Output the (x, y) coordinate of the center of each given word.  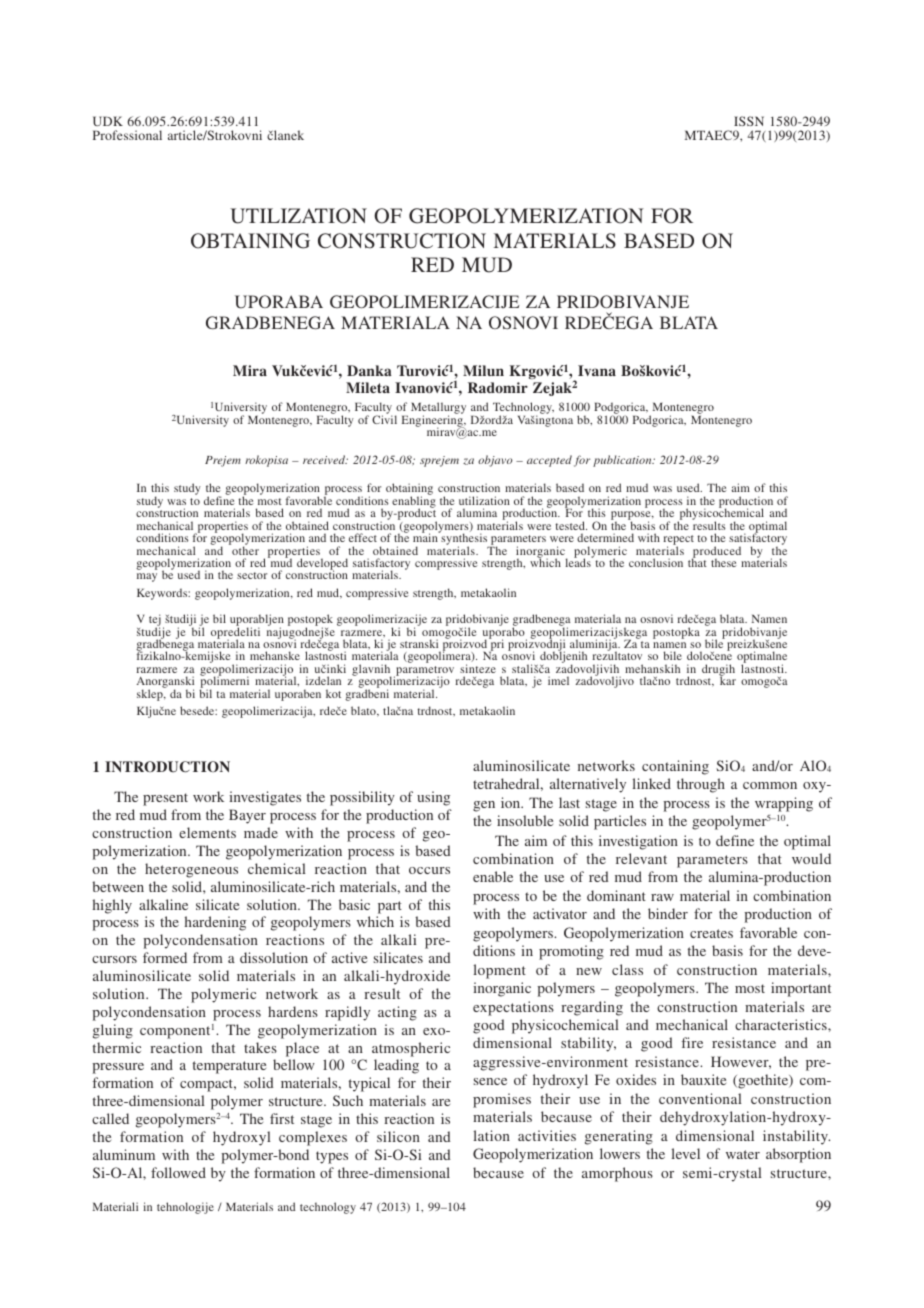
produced (716, 553)
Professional (127, 135)
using (433, 798)
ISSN (749, 121)
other (244, 549)
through (701, 785)
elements (207, 832)
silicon (398, 1136)
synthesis (464, 540)
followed (178, 1172)
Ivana (597, 370)
